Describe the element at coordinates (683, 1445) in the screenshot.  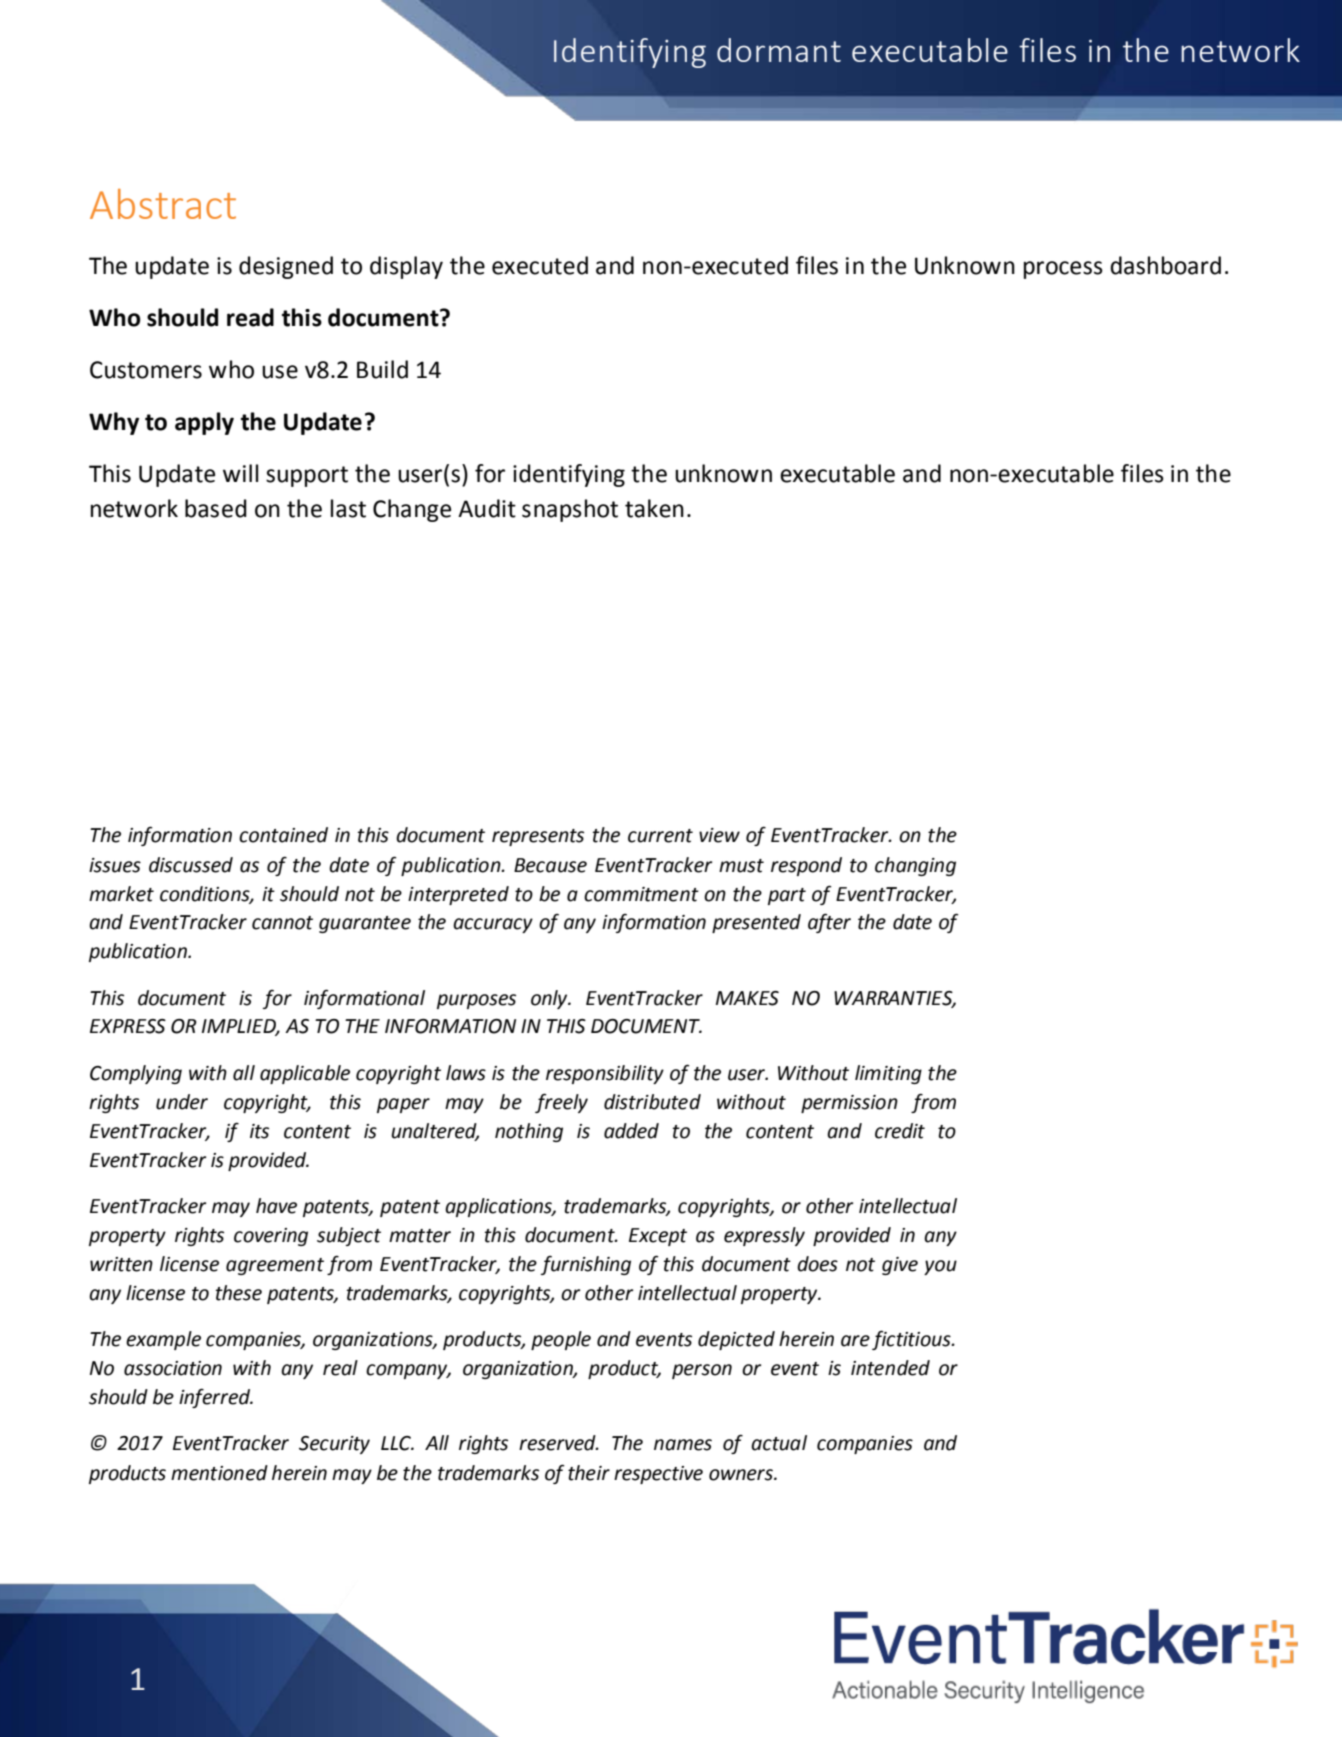
I see `names` at that location.
